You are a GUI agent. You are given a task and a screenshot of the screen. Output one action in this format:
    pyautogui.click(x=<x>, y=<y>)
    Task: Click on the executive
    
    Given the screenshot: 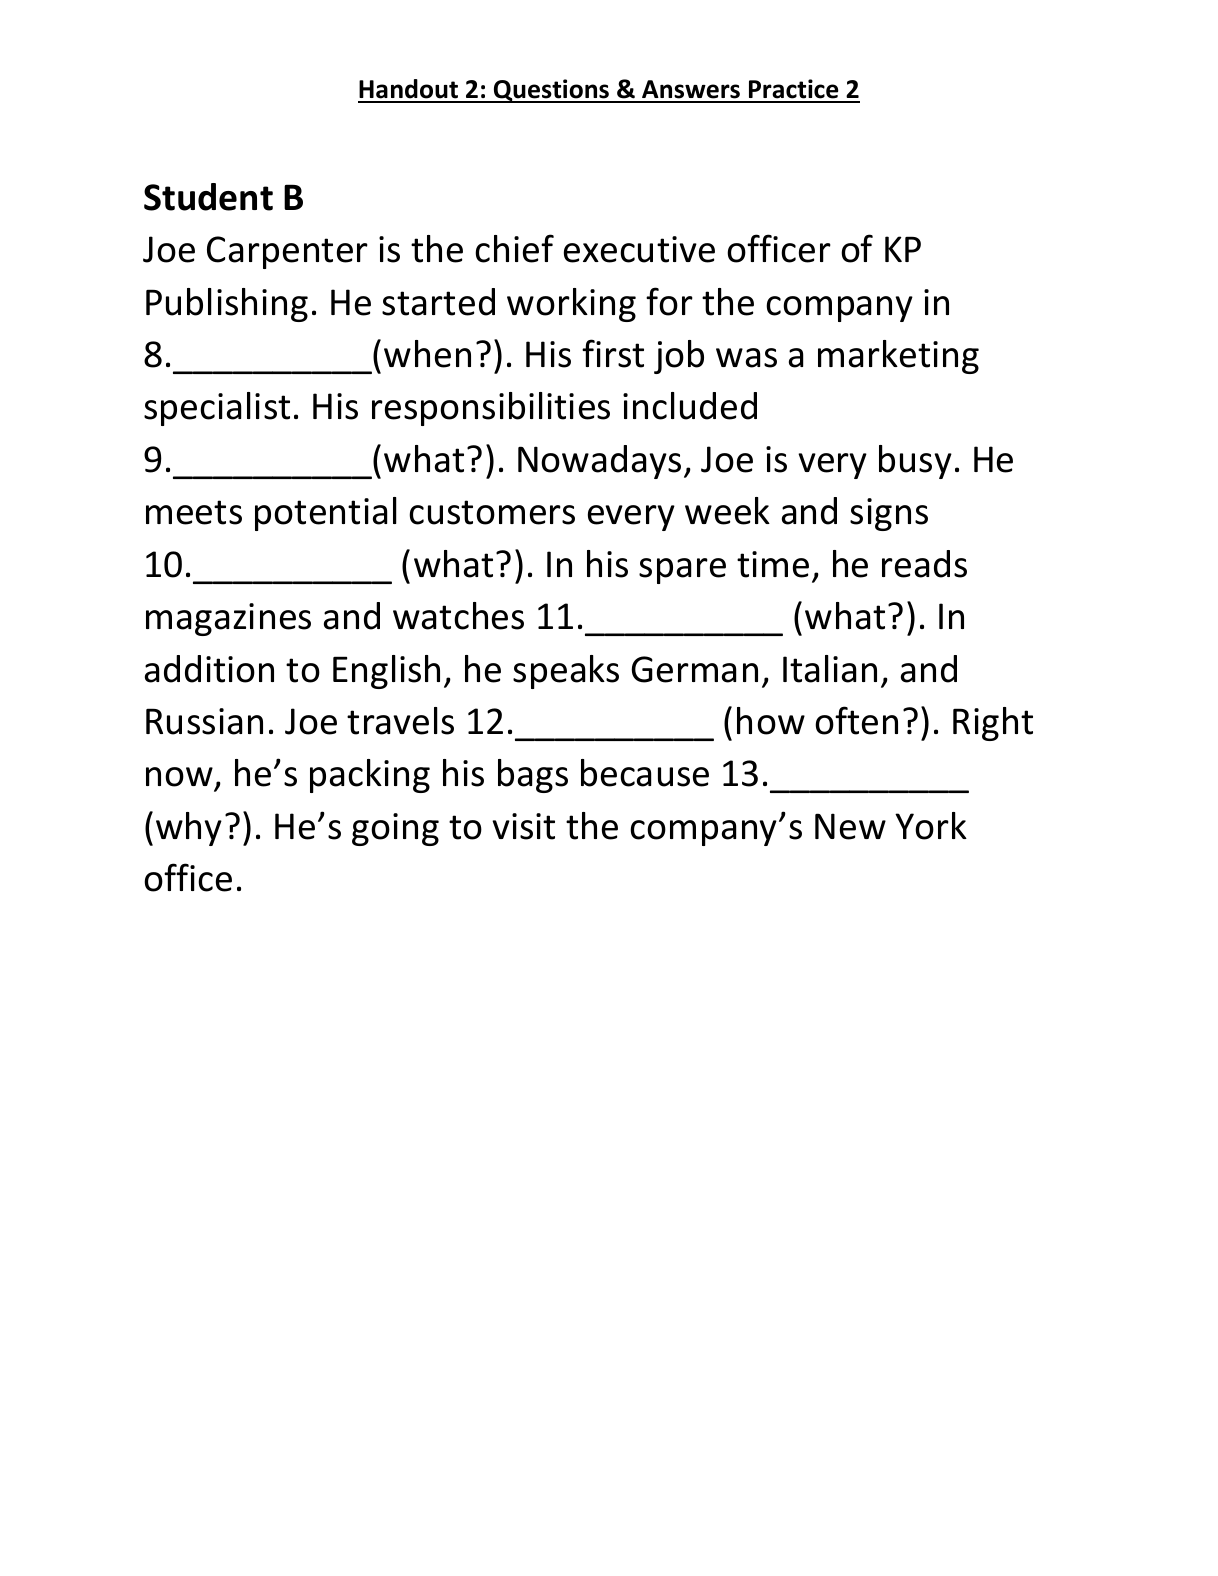 What is the action you would take?
    pyautogui.click(x=639, y=249)
